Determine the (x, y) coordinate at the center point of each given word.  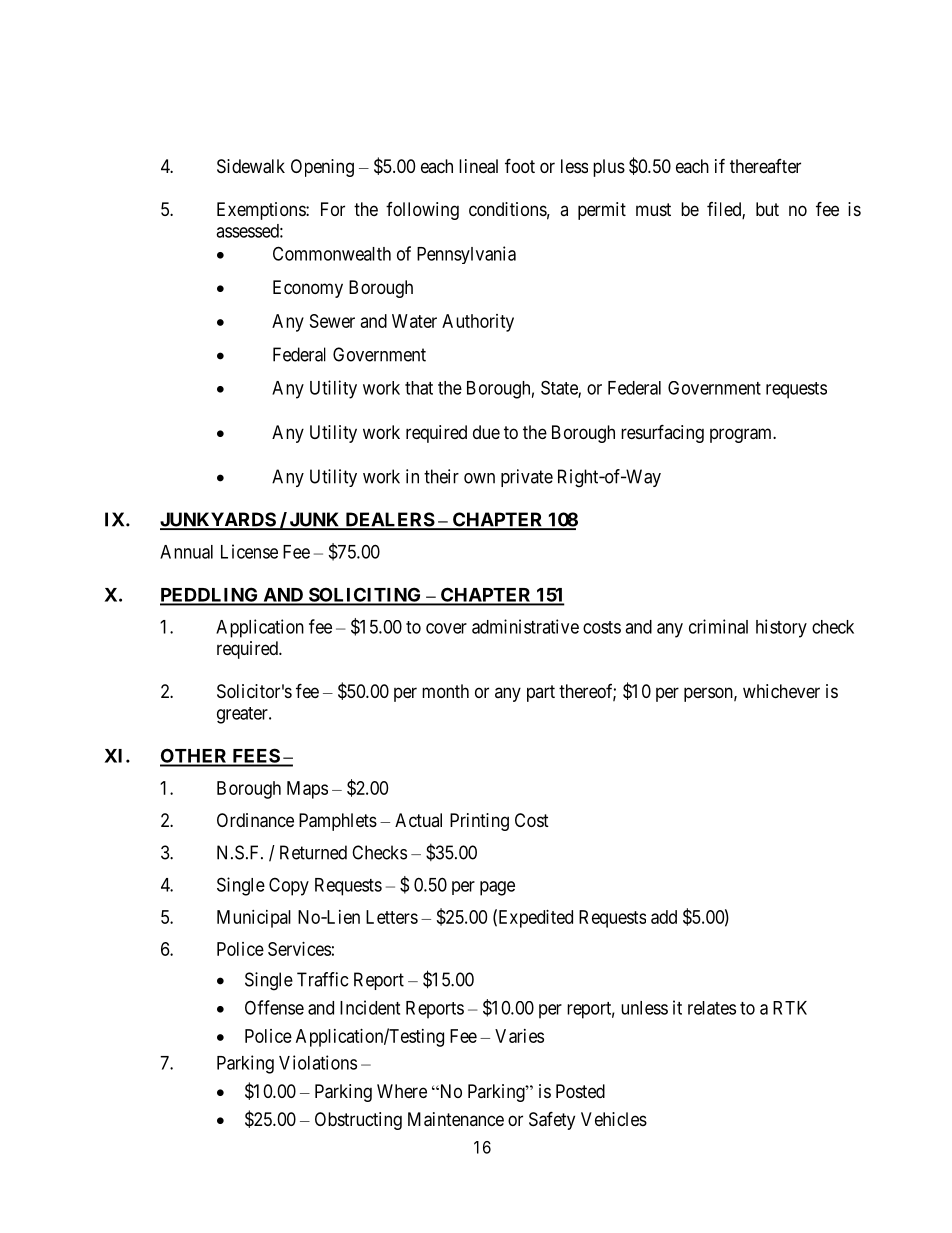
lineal (478, 166)
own (479, 478)
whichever (781, 691)
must (653, 209)
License (249, 551)
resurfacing (662, 433)
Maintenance (456, 1119)
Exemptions (262, 211)
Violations (318, 1062)
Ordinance (255, 820)
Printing (479, 822)
